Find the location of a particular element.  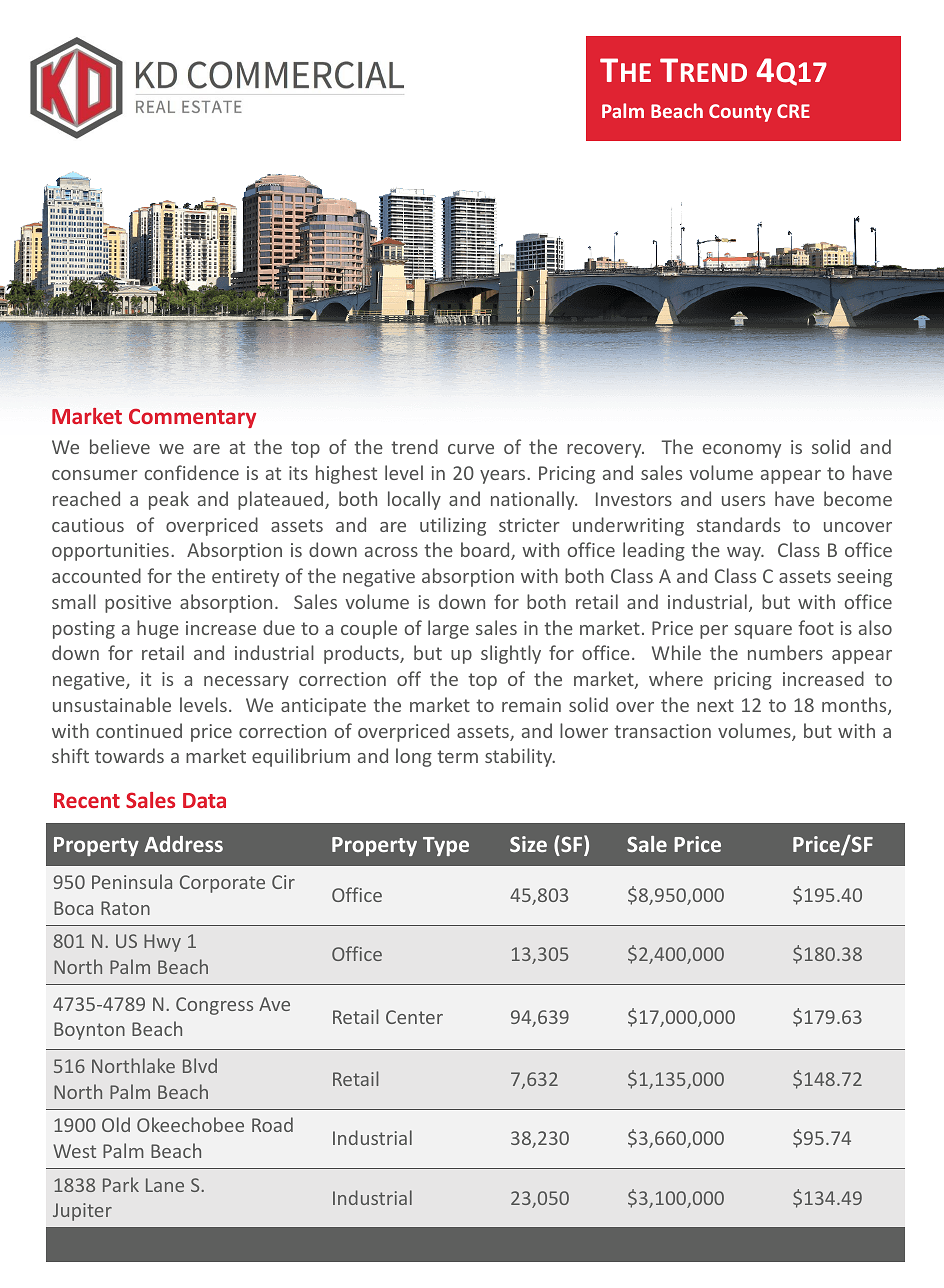

Type is located at coordinates (446, 846).
